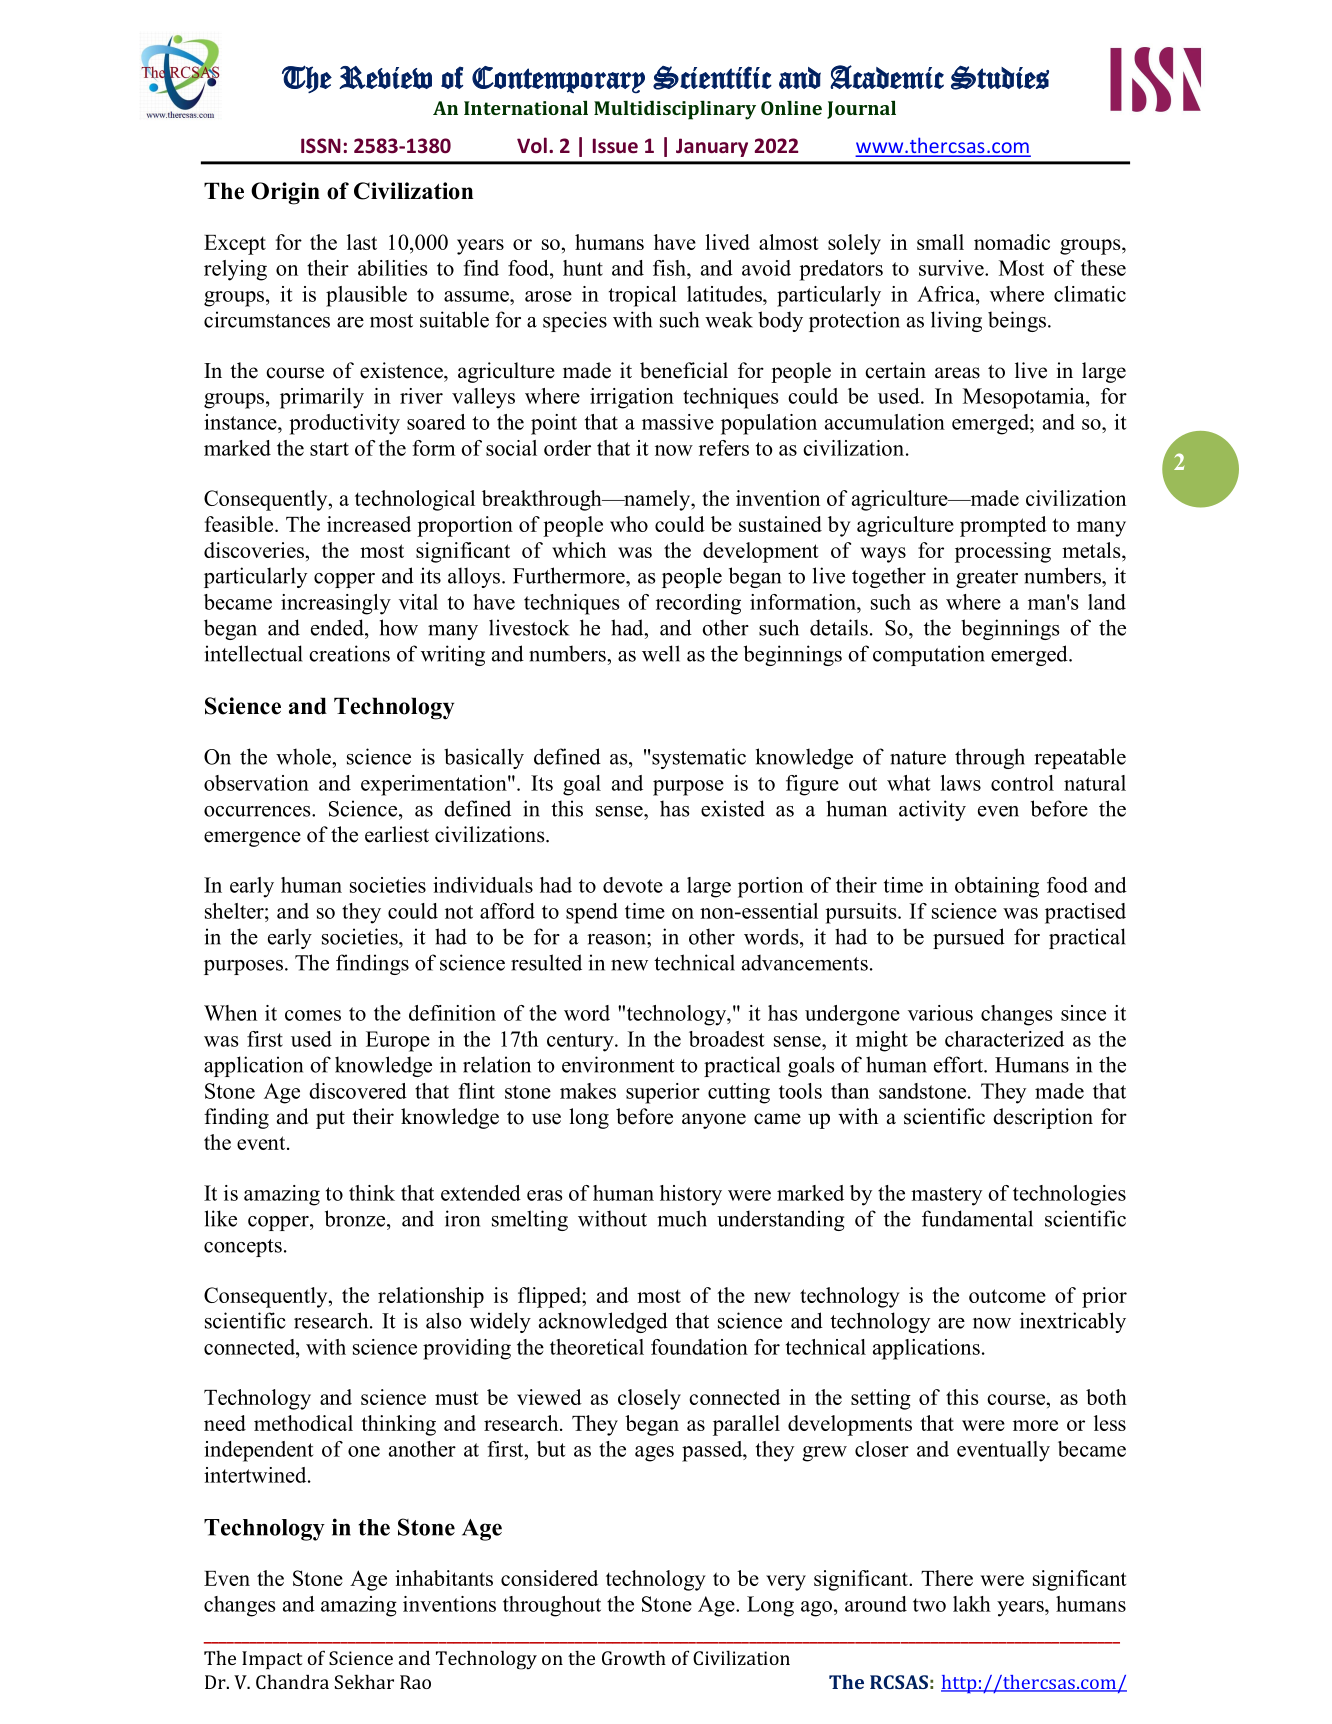 Image resolution: width=1332 pixels, height=1724 pixels. I want to click on discovered, so click(358, 1091).
